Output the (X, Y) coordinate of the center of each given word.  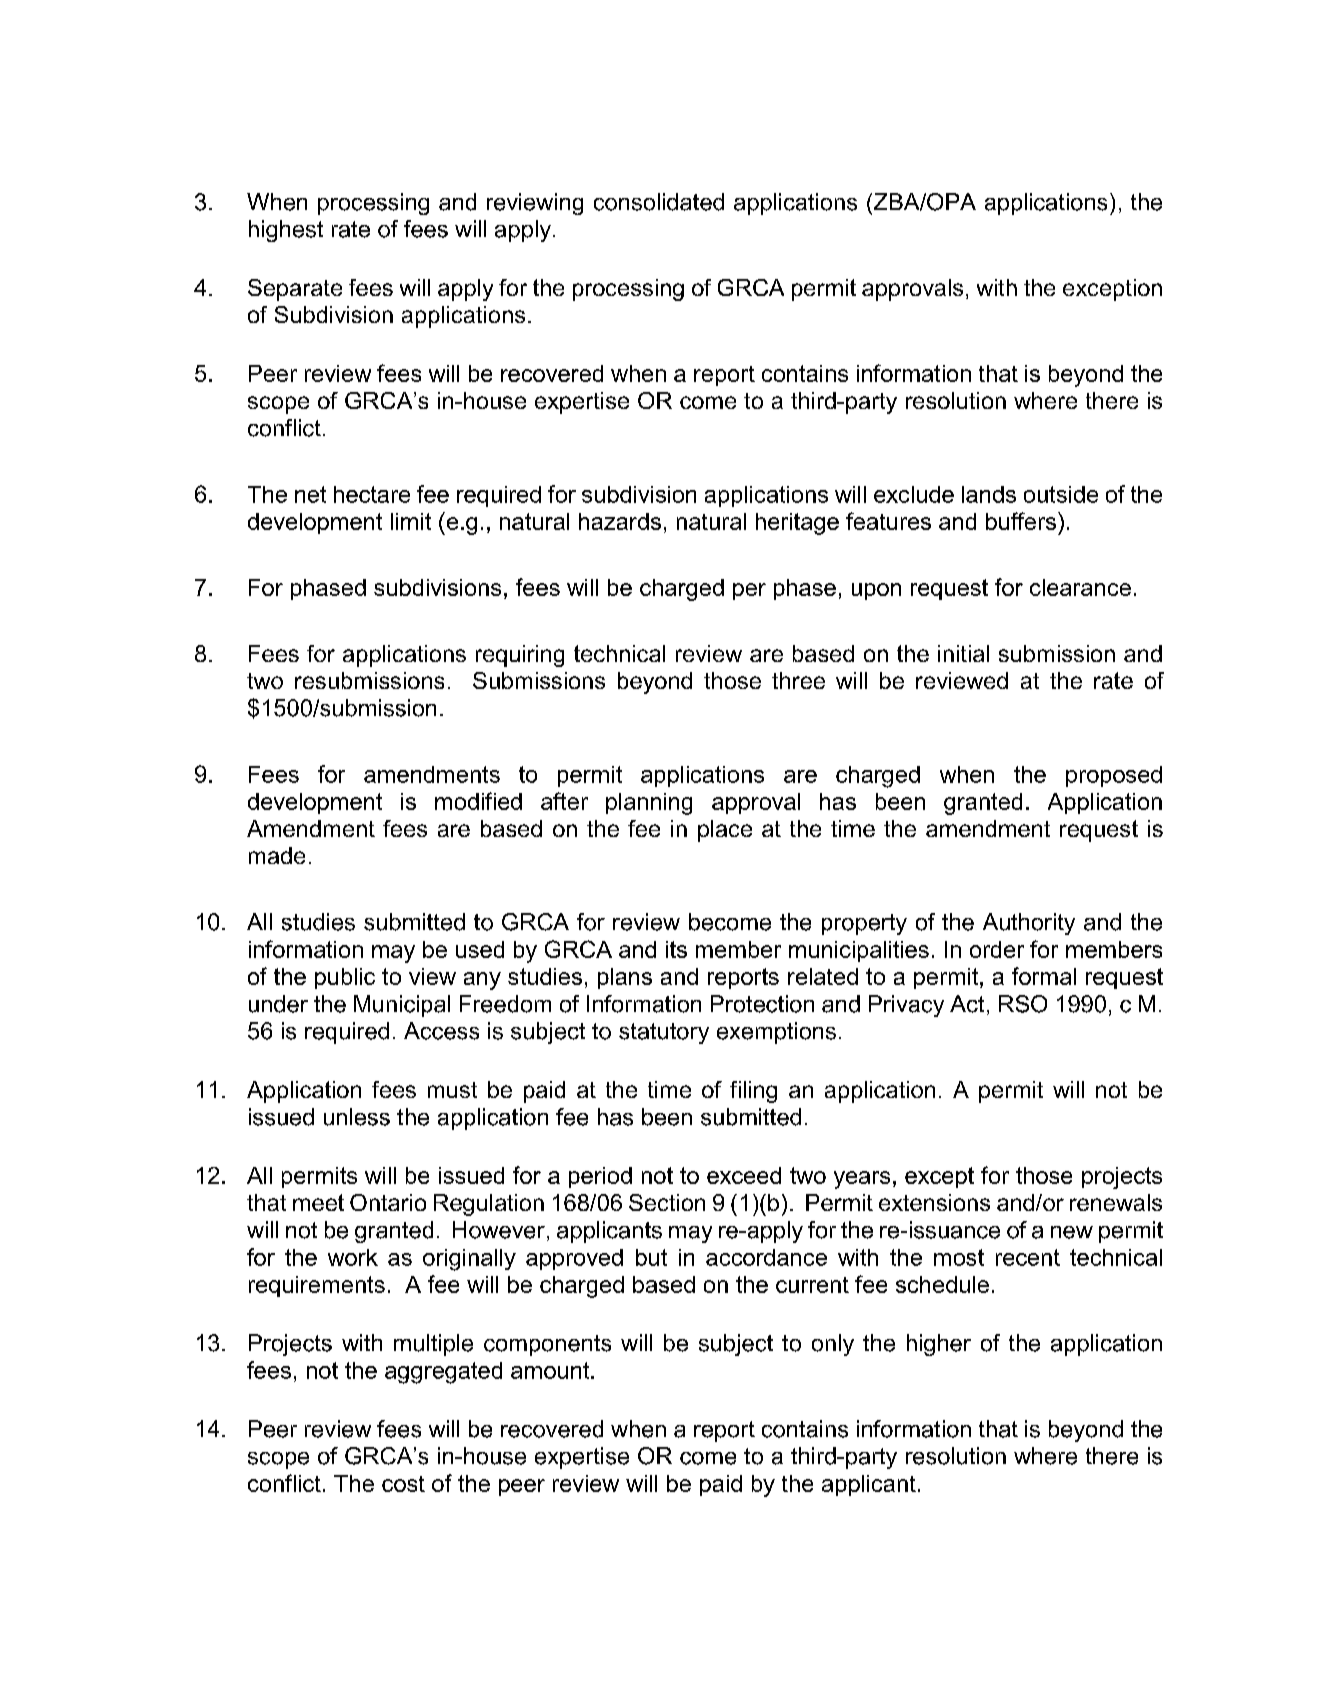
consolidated (659, 202)
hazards (620, 521)
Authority (1029, 924)
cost (403, 1484)
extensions (934, 1202)
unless (357, 1117)
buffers (1021, 521)
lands (989, 494)
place (725, 831)
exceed (744, 1175)
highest (286, 231)
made (277, 855)
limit (411, 521)
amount (551, 1370)
